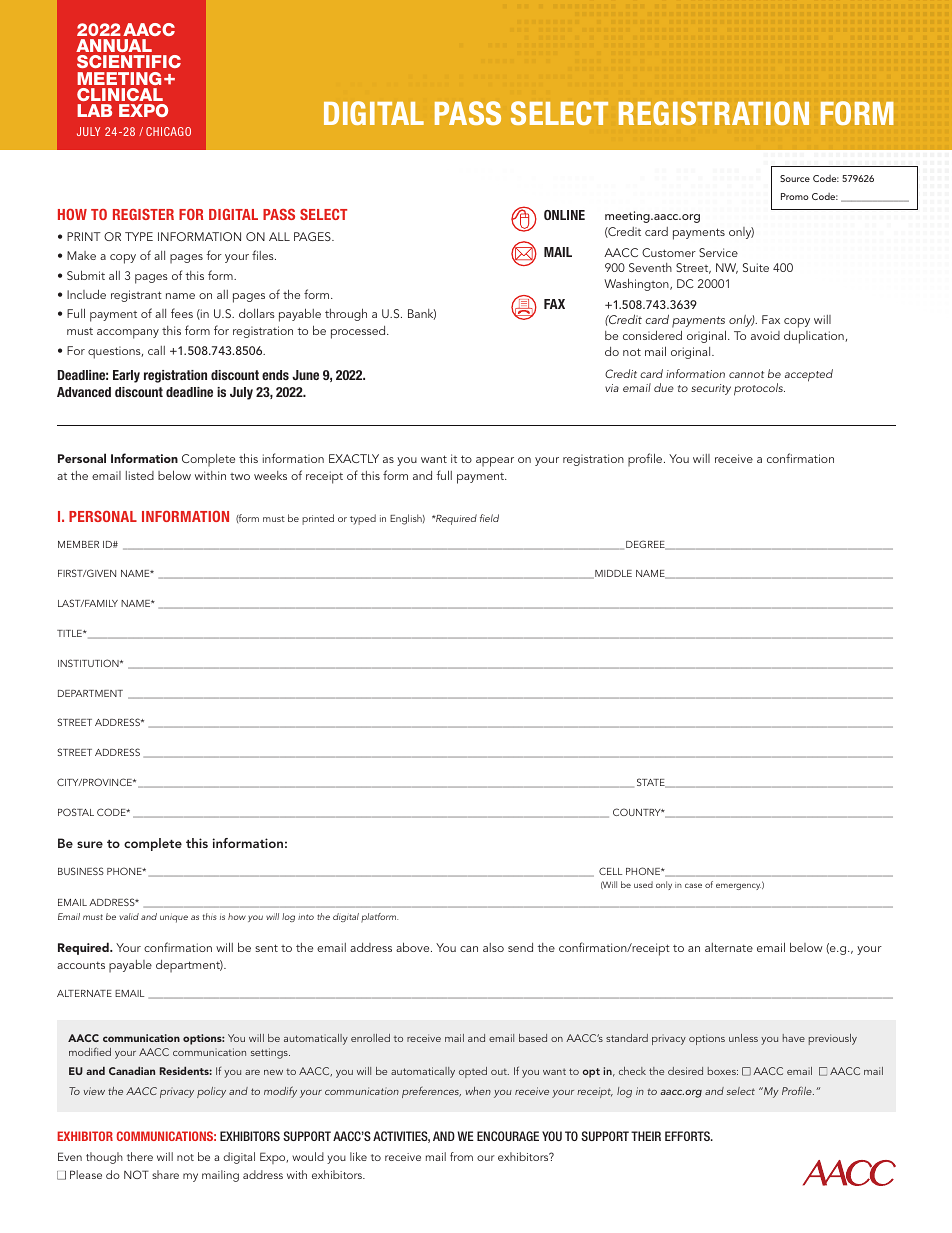 Image resolution: width=952 pixels, height=1233 pixels. Describe the element at coordinates (693, 885) in the screenshot. I see `case` at that location.
